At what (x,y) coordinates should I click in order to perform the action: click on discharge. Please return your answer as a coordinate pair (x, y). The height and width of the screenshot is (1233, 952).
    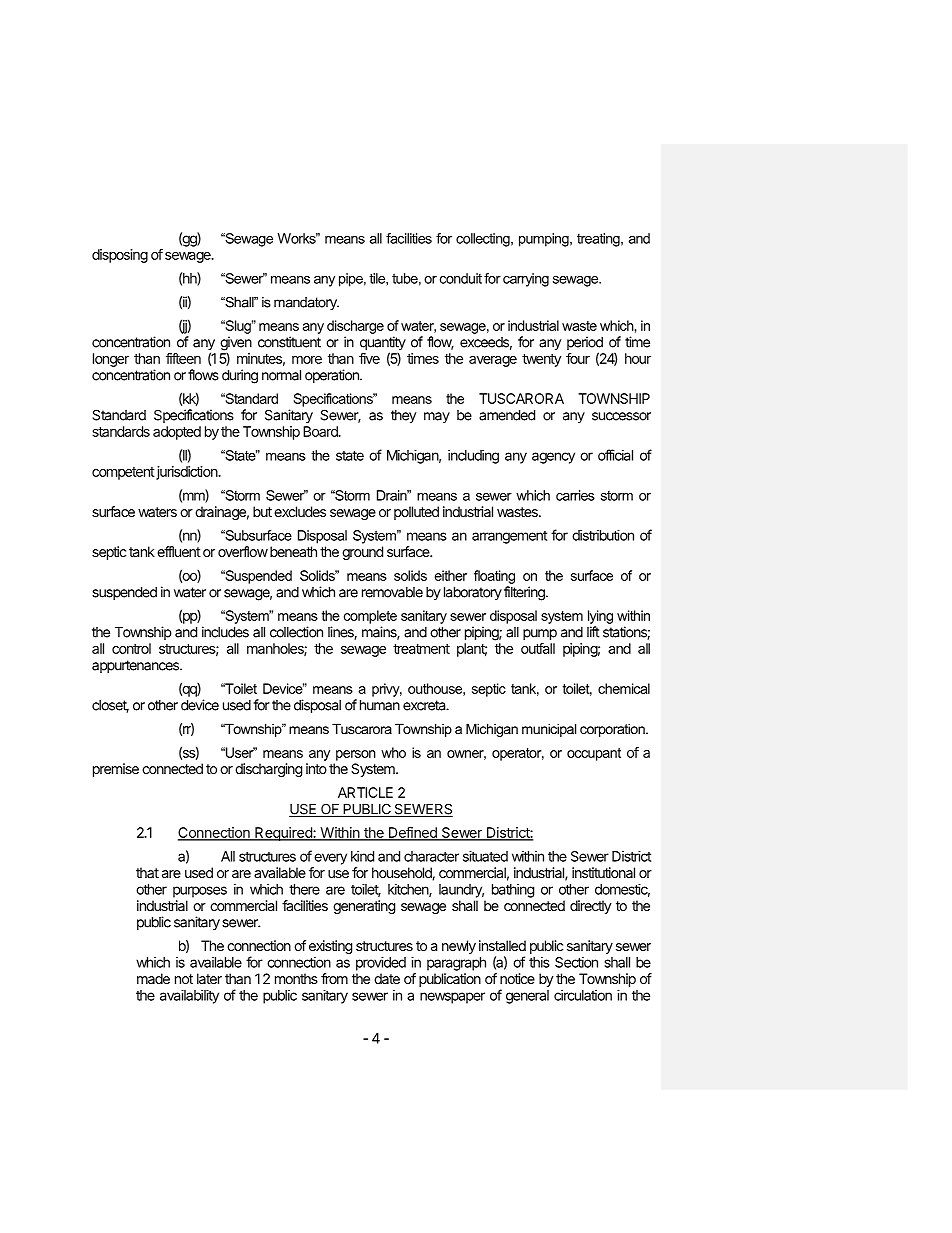
    Looking at the image, I should click on (355, 327).
